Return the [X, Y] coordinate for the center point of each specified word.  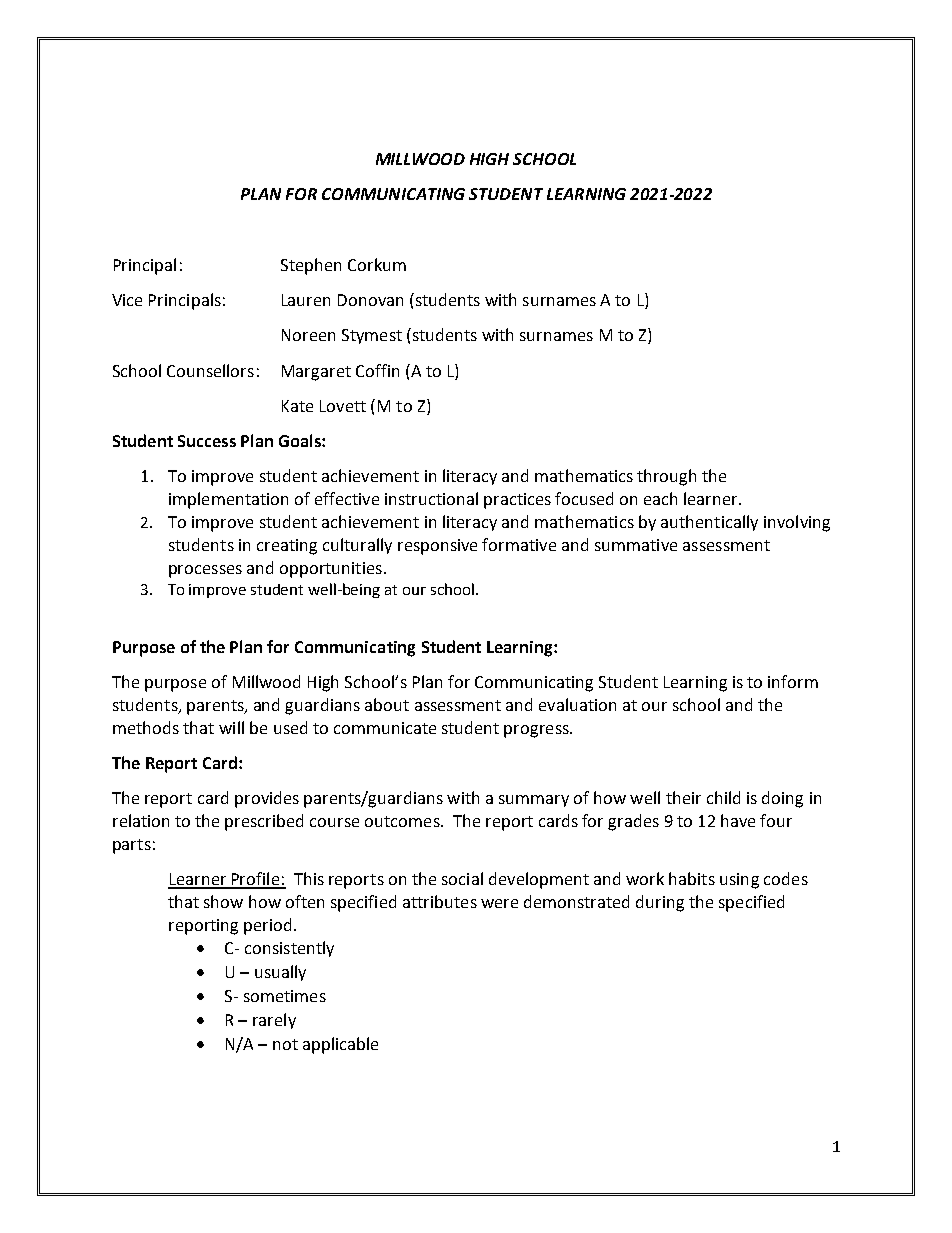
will [231, 727]
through [666, 477]
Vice [127, 300]
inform [793, 681]
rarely [274, 1021]
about [387, 704]
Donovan [370, 300]
